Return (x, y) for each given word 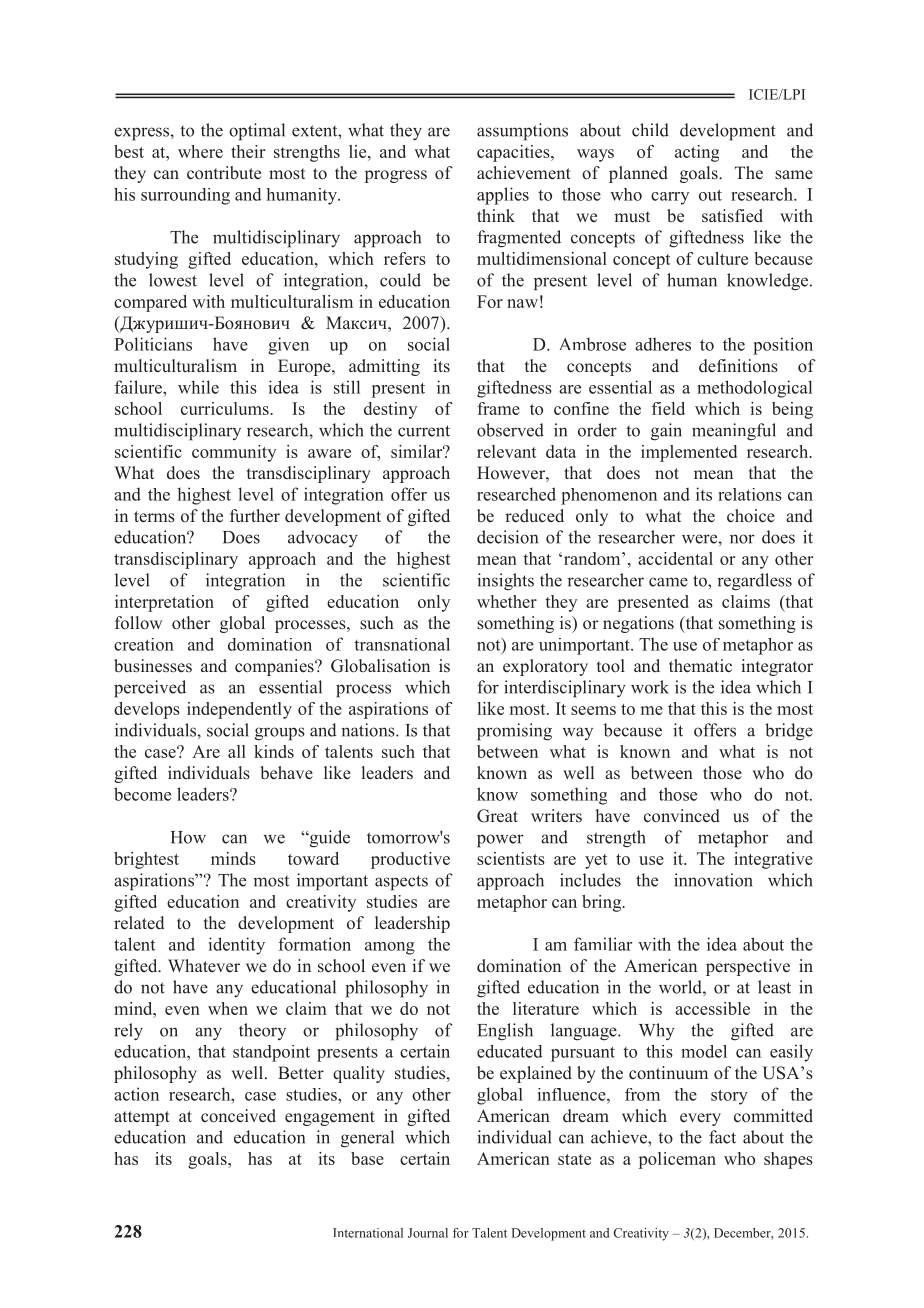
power (500, 841)
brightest (146, 860)
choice (751, 516)
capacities (514, 153)
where (200, 151)
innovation (713, 880)
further (255, 516)
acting (697, 153)
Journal (428, 1233)
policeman (677, 1160)
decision (507, 537)
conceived (238, 1116)
